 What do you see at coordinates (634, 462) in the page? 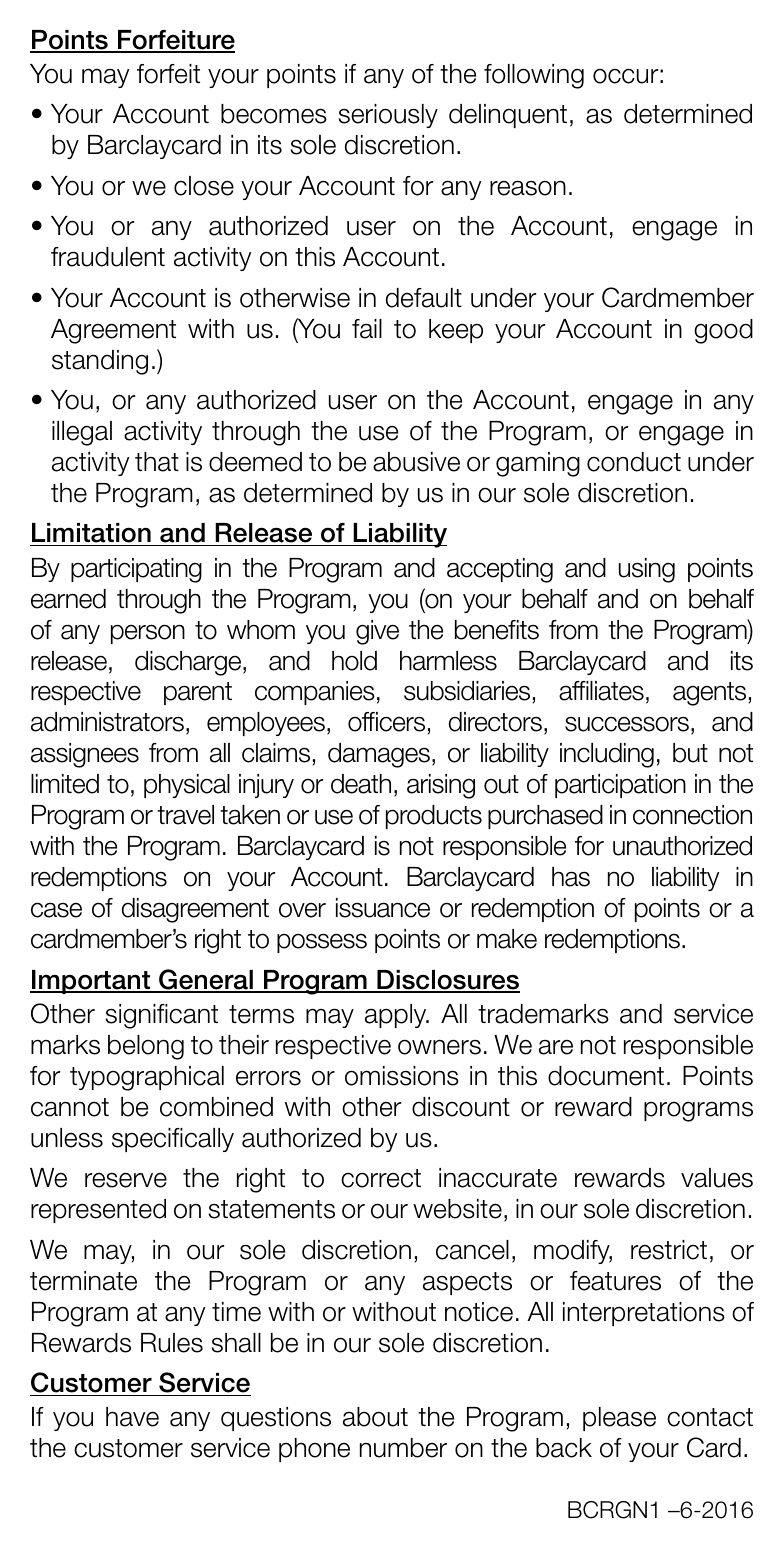
I see `conduct` at bounding box center [634, 462].
